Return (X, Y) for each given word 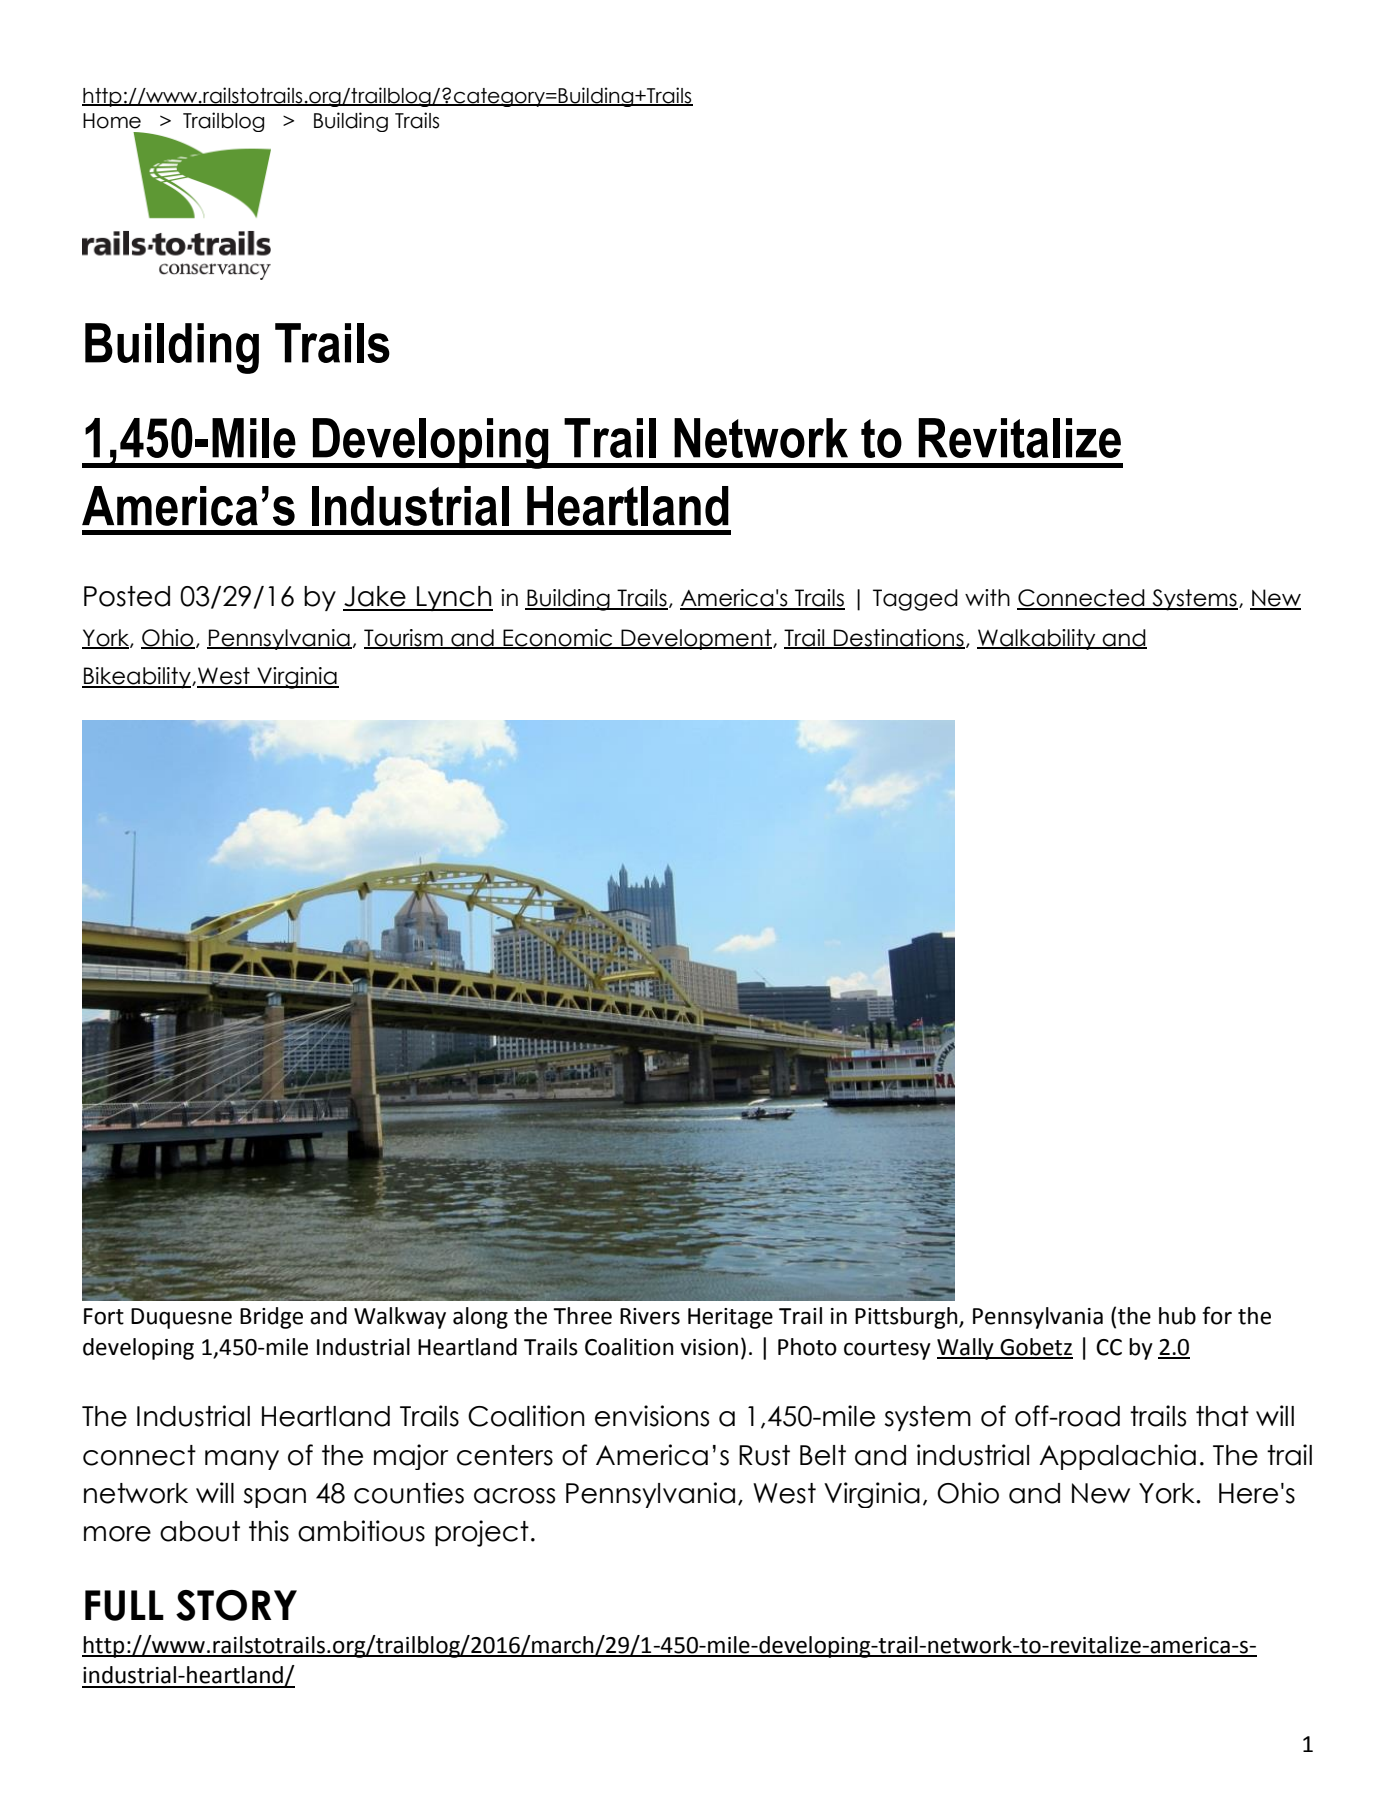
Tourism (404, 638)
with (987, 597)
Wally (966, 1349)
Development (696, 639)
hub (1177, 1316)
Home (112, 121)
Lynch (454, 598)
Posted (127, 596)
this (269, 1531)
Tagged (915, 600)
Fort (104, 1316)
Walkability (1037, 639)
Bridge (271, 1318)
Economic (558, 638)
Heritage (730, 1318)
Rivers (650, 1316)
